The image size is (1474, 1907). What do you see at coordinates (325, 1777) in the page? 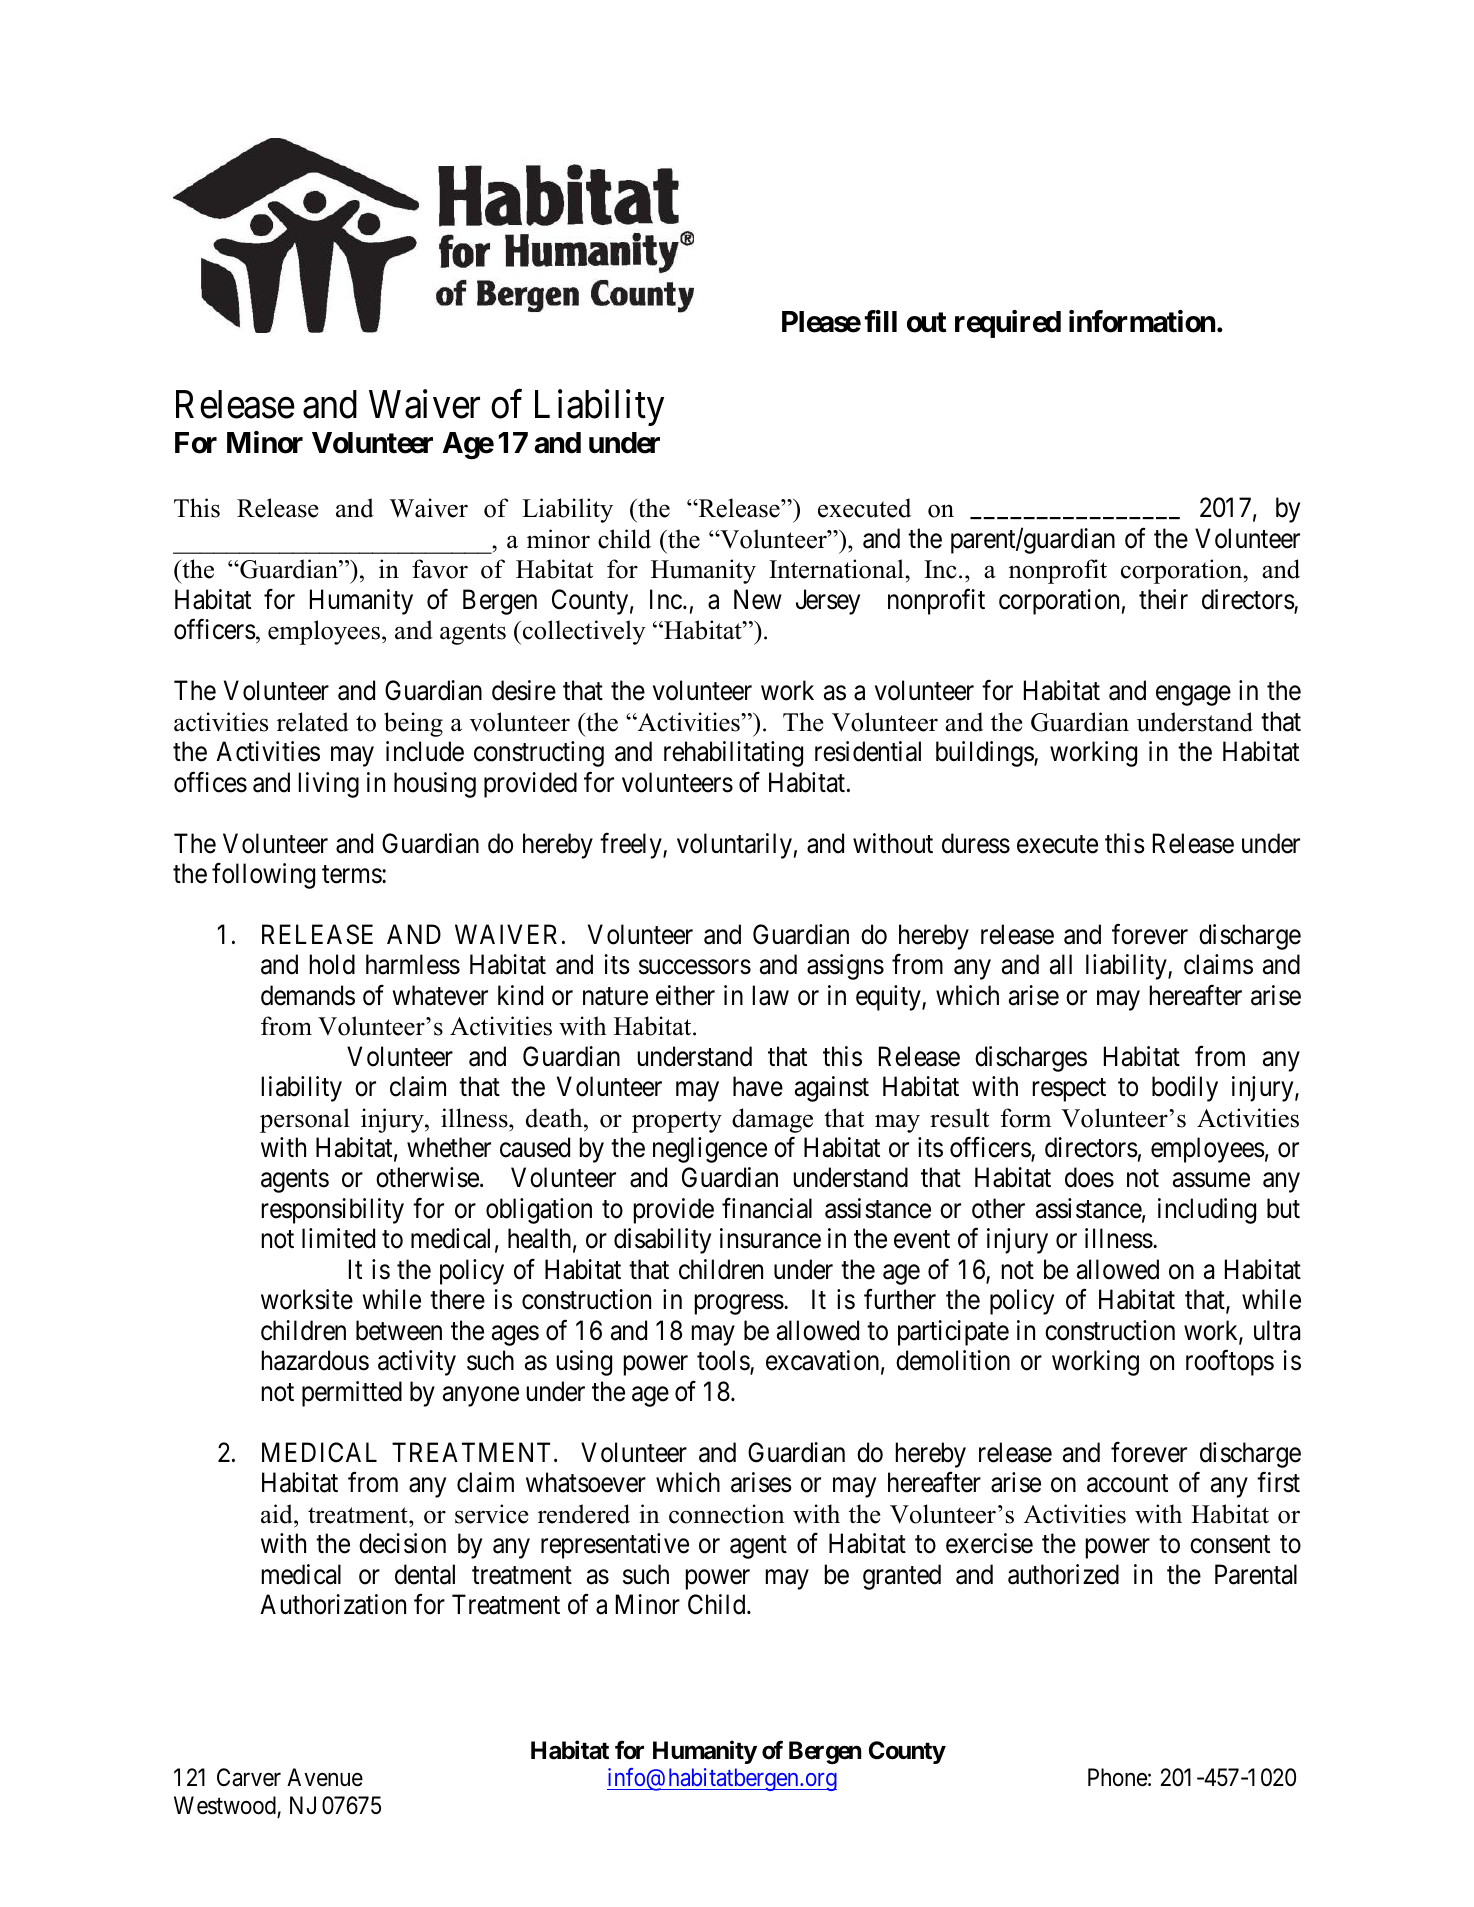
I see `Avenue` at bounding box center [325, 1777].
